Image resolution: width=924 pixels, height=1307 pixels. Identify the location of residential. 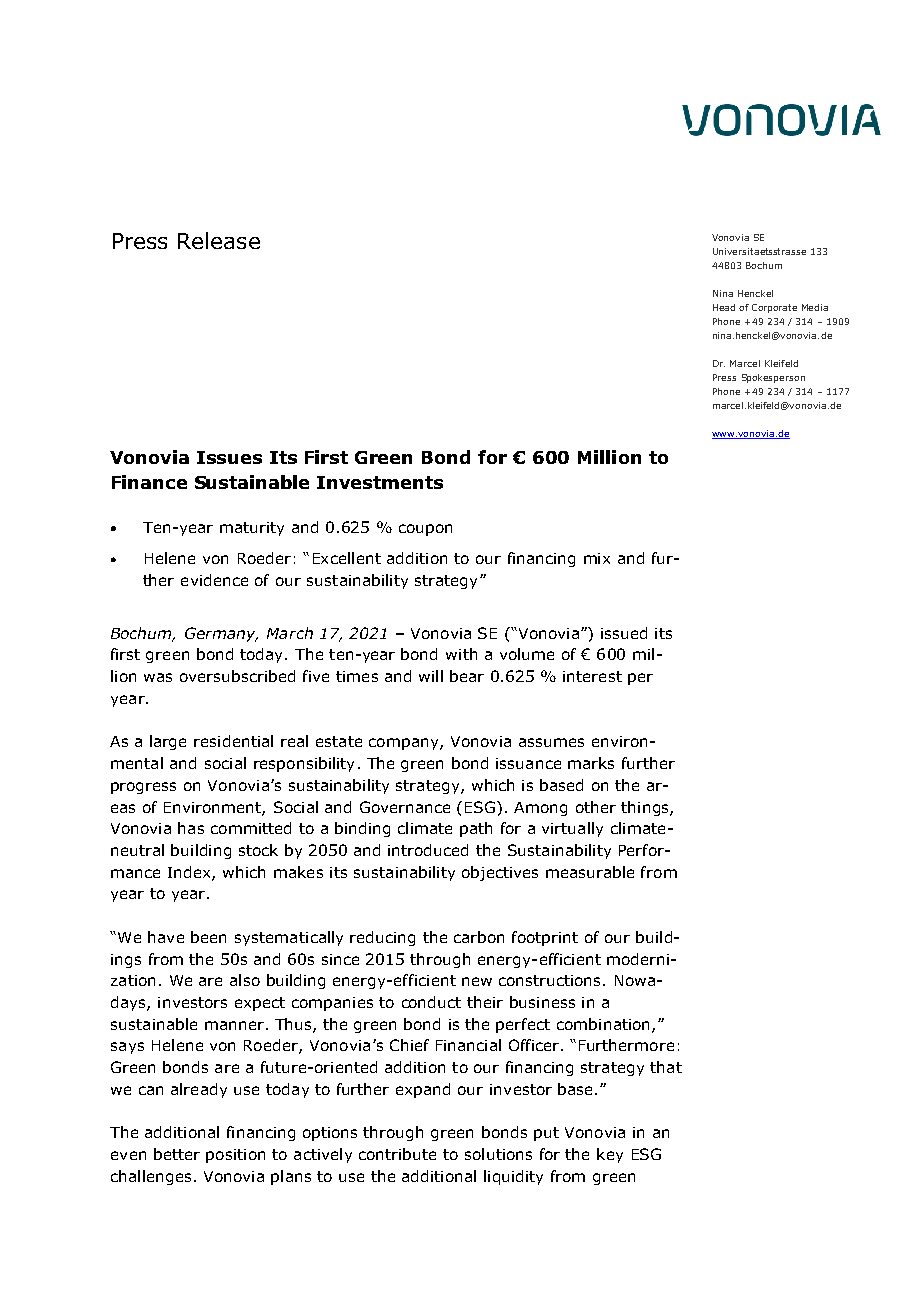
(233, 741).
